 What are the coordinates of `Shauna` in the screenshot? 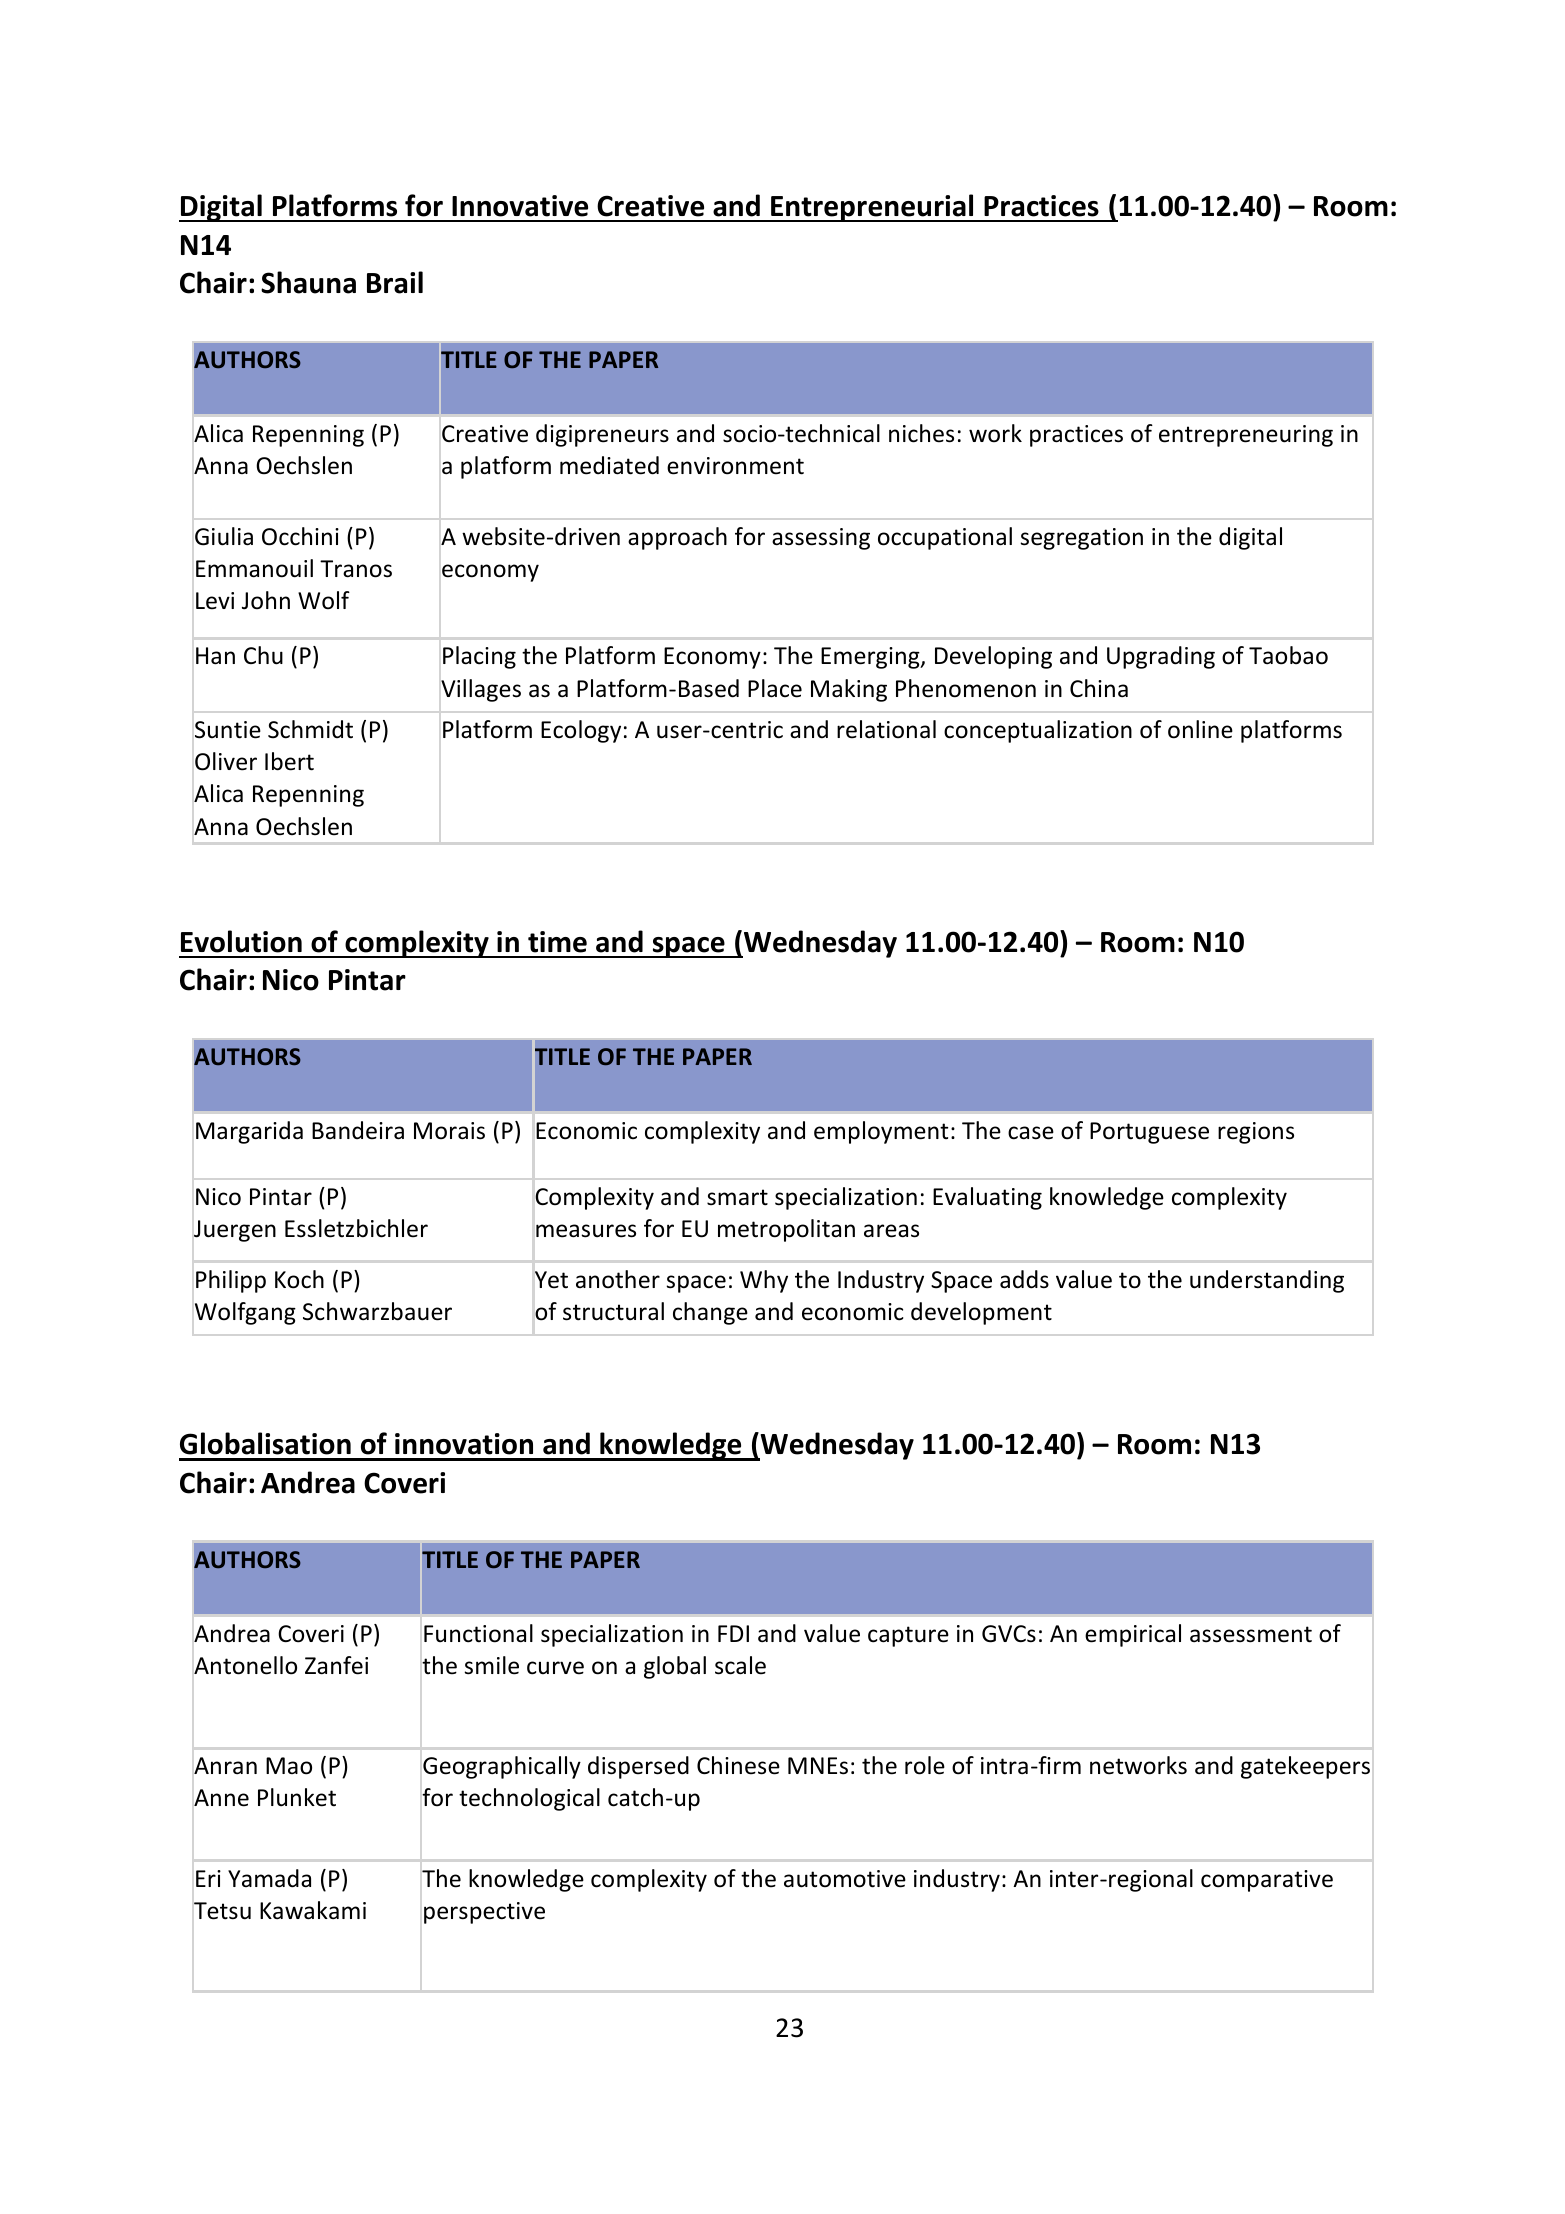 It's located at (308, 282).
